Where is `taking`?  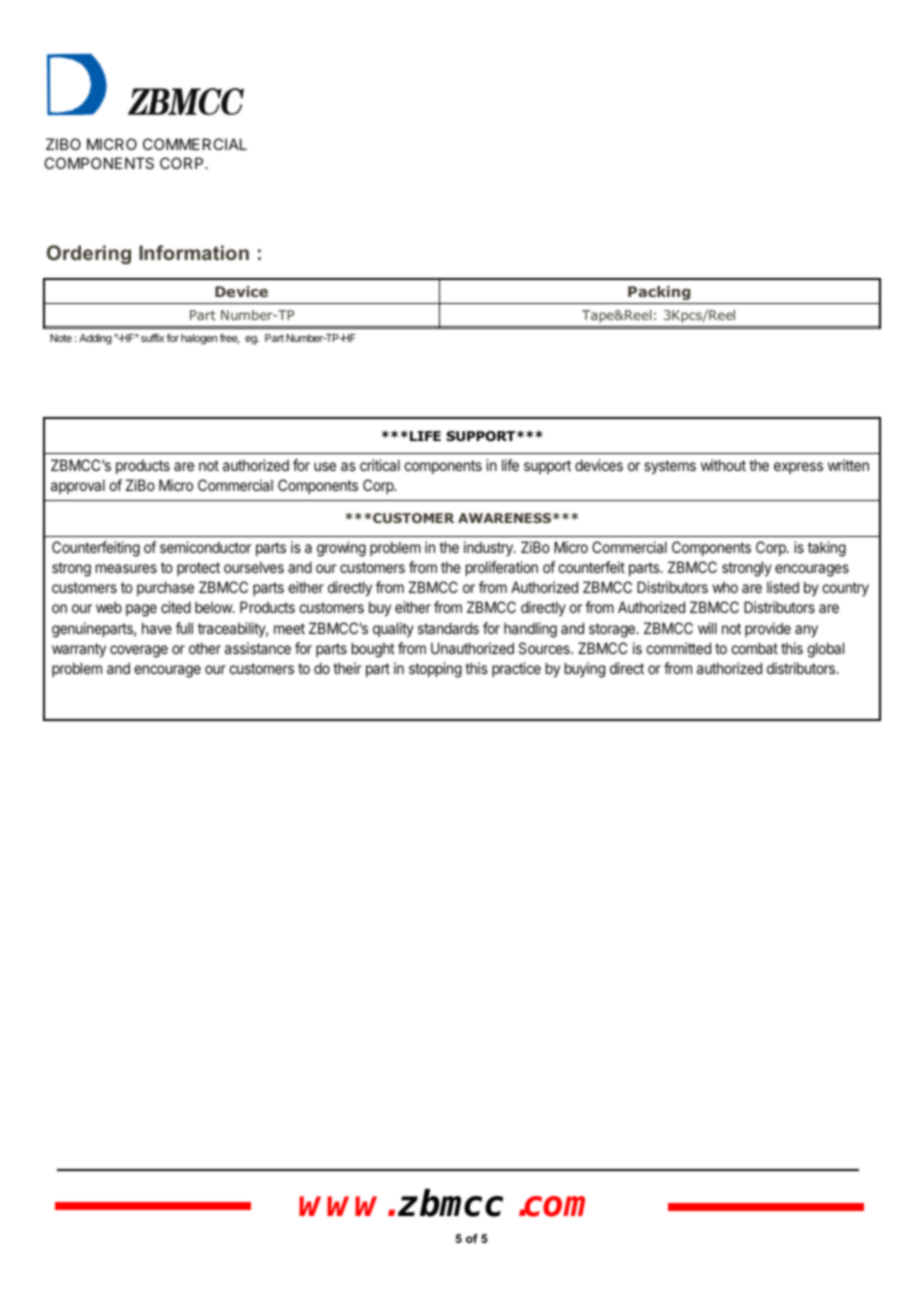 taking is located at coordinates (827, 549).
